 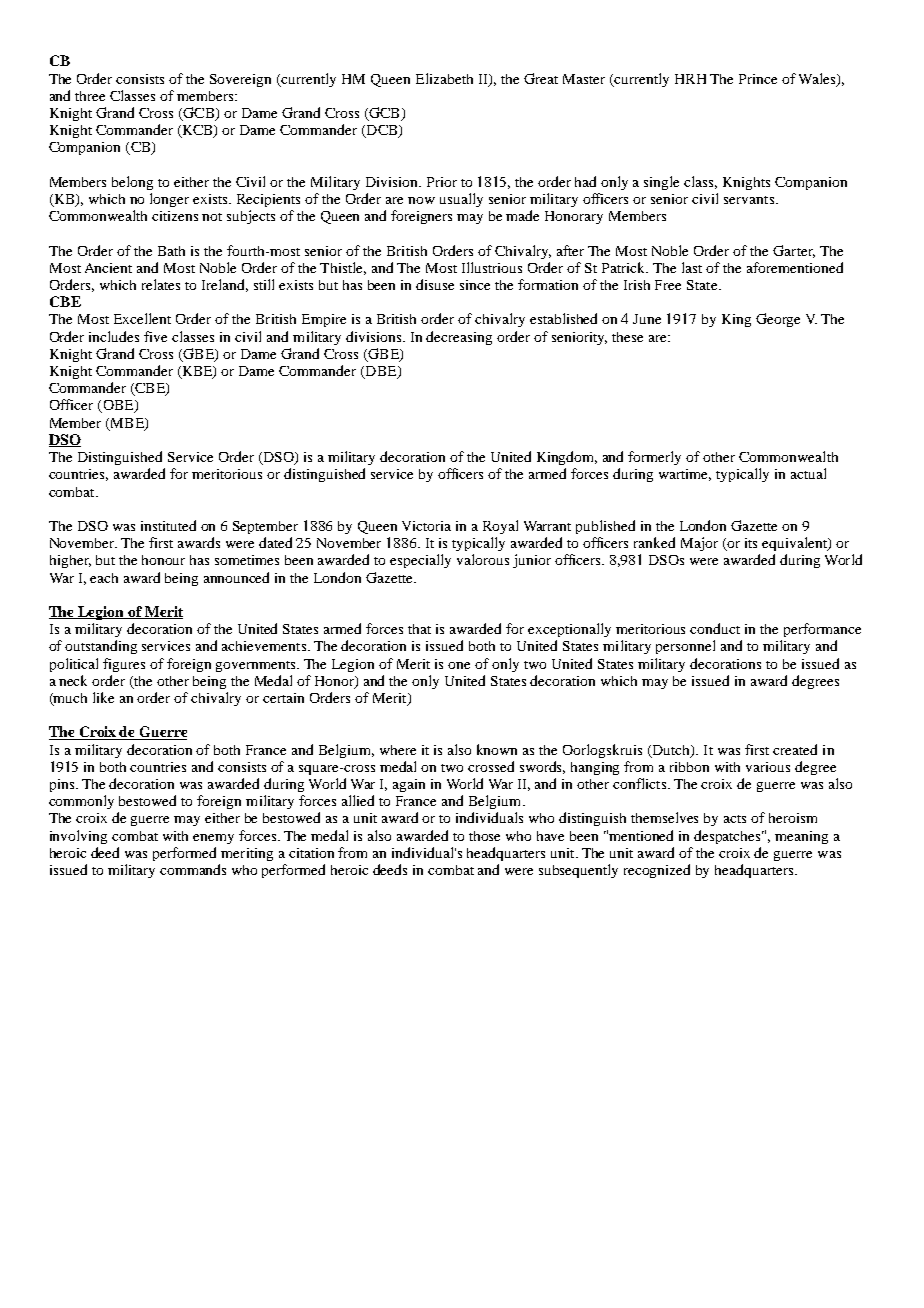 What do you see at coordinates (193, 869) in the screenshot?
I see `commands` at bounding box center [193, 869].
